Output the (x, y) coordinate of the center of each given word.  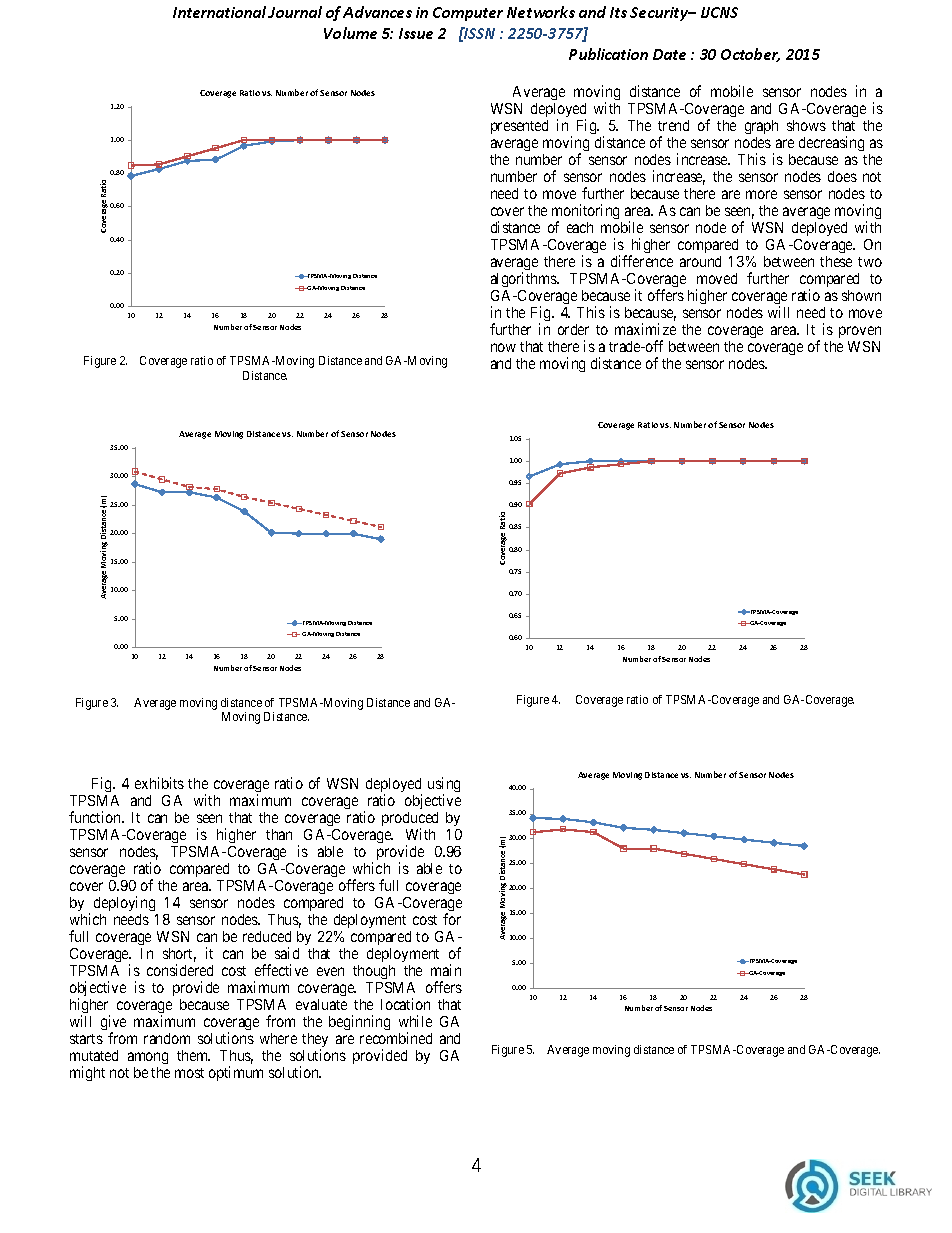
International (219, 12)
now (503, 347)
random (167, 1038)
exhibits (159, 783)
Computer (468, 14)
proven (860, 332)
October (750, 55)
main (446, 970)
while (415, 1021)
